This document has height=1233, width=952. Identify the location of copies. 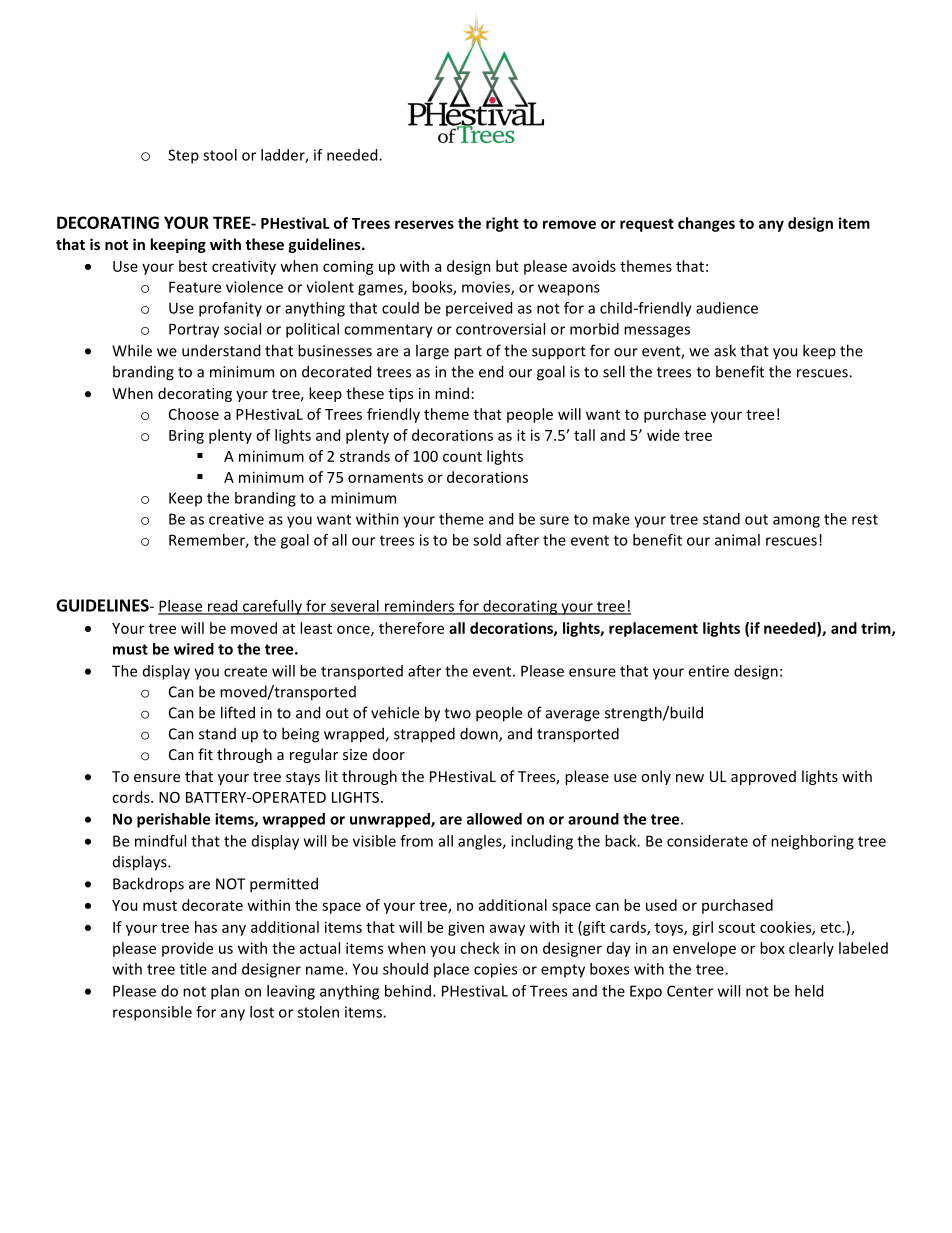
(495, 970).
